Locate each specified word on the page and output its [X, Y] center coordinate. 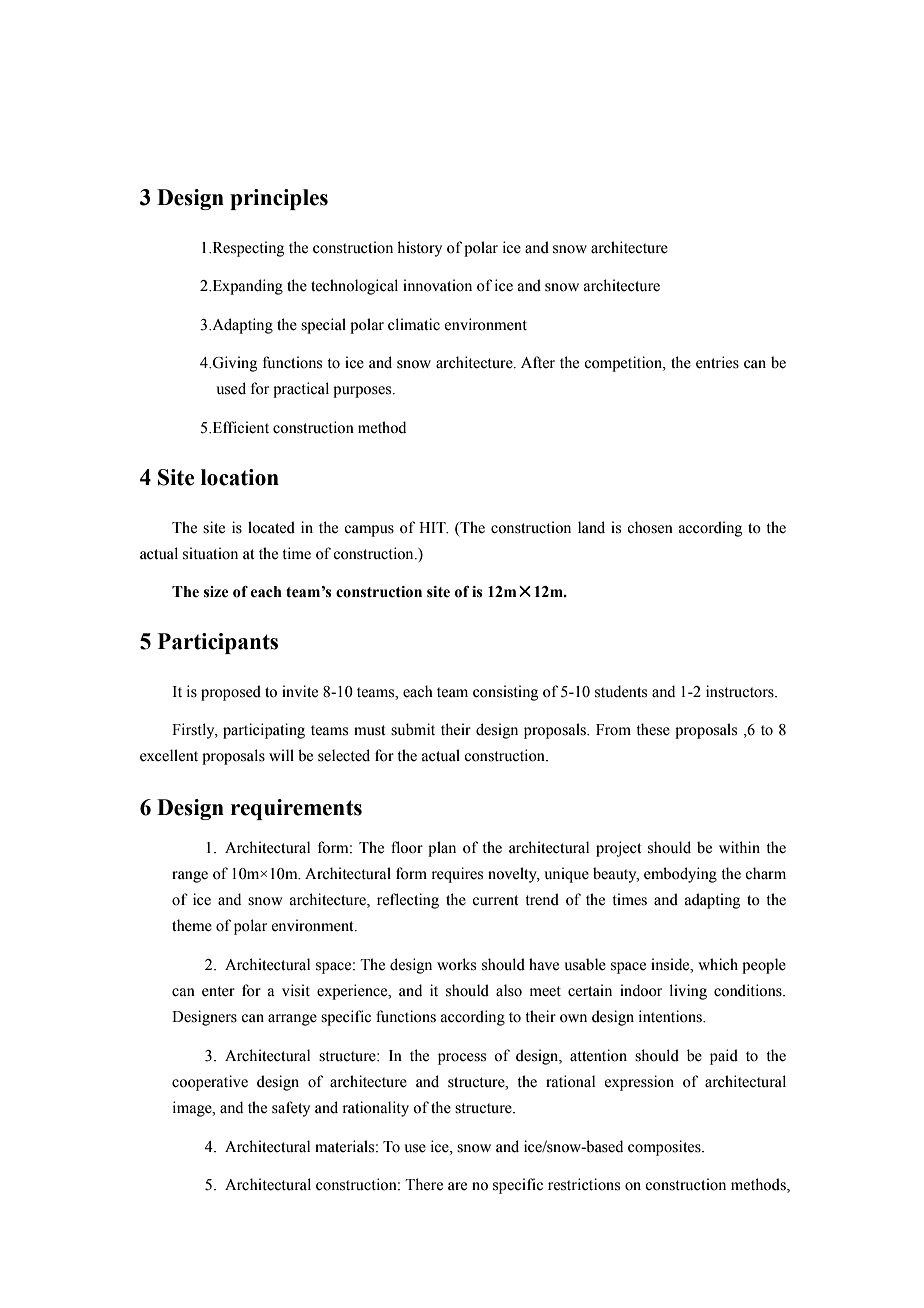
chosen [650, 527]
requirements [296, 809]
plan [442, 849]
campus [369, 531]
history [419, 249]
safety [291, 1109]
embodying [680, 875]
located [271, 527]
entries [717, 362]
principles [279, 199]
